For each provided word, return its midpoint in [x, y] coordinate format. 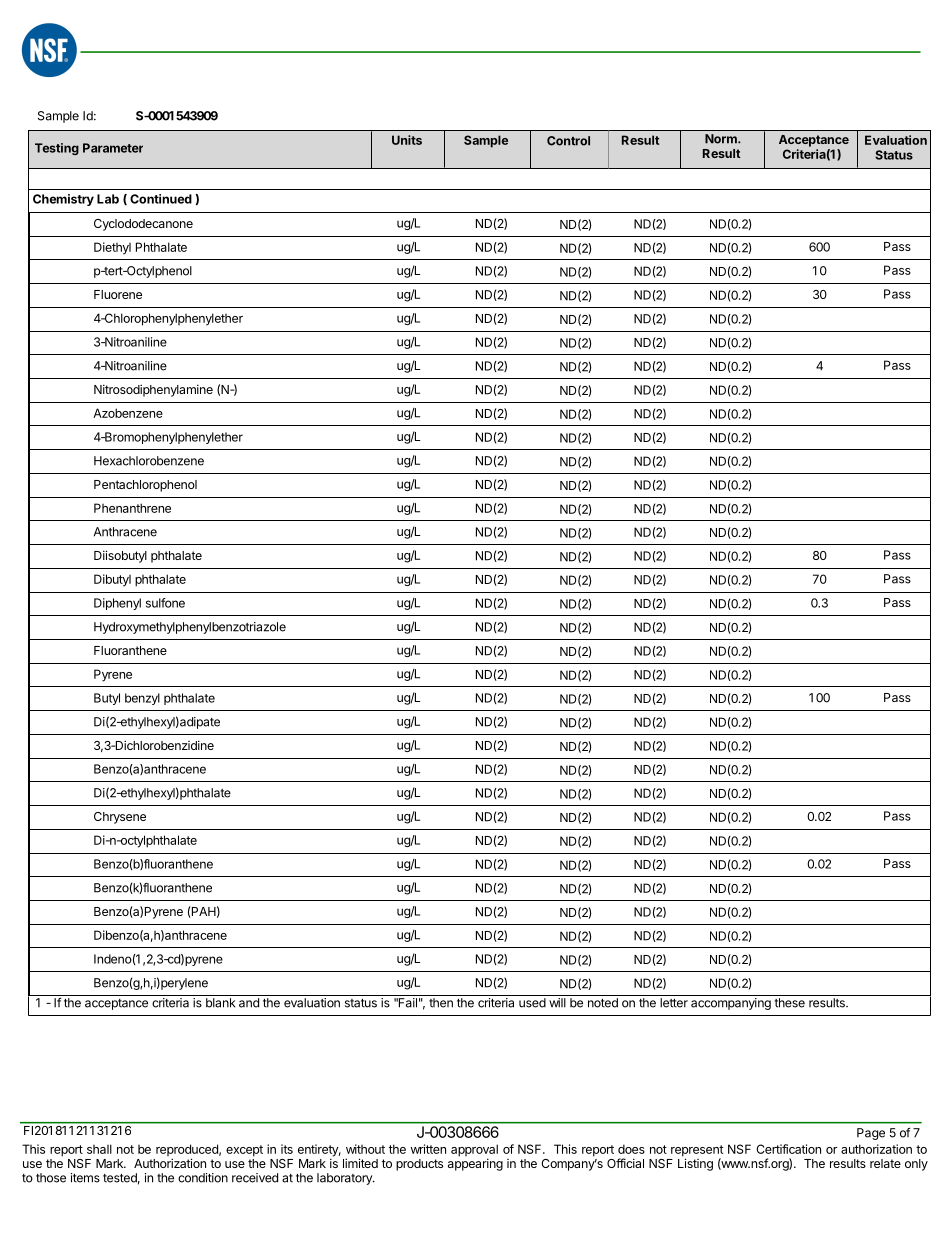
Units [407, 140]
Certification [788, 1149]
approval [474, 1151]
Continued [161, 199]
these [789, 1003]
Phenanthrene [132, 508]
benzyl [142, 699]
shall [99, 1149]
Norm [722, 139]
